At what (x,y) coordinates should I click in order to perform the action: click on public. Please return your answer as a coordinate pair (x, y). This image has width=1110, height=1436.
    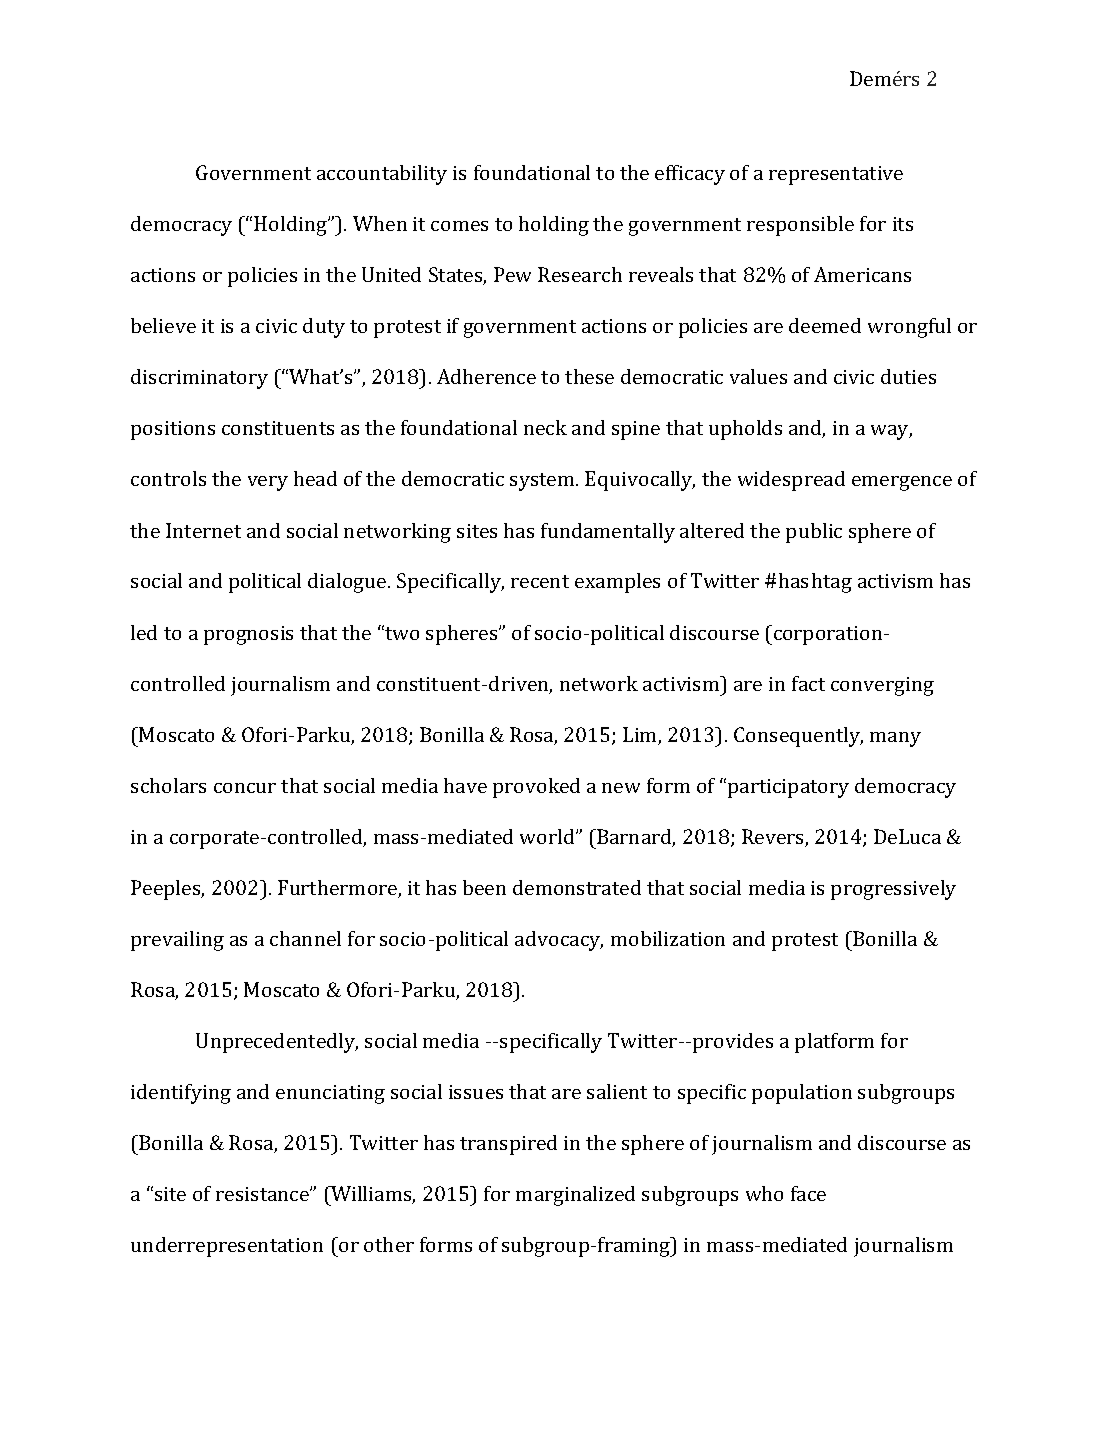
    Looking at the image, I should click on (814, 533).
